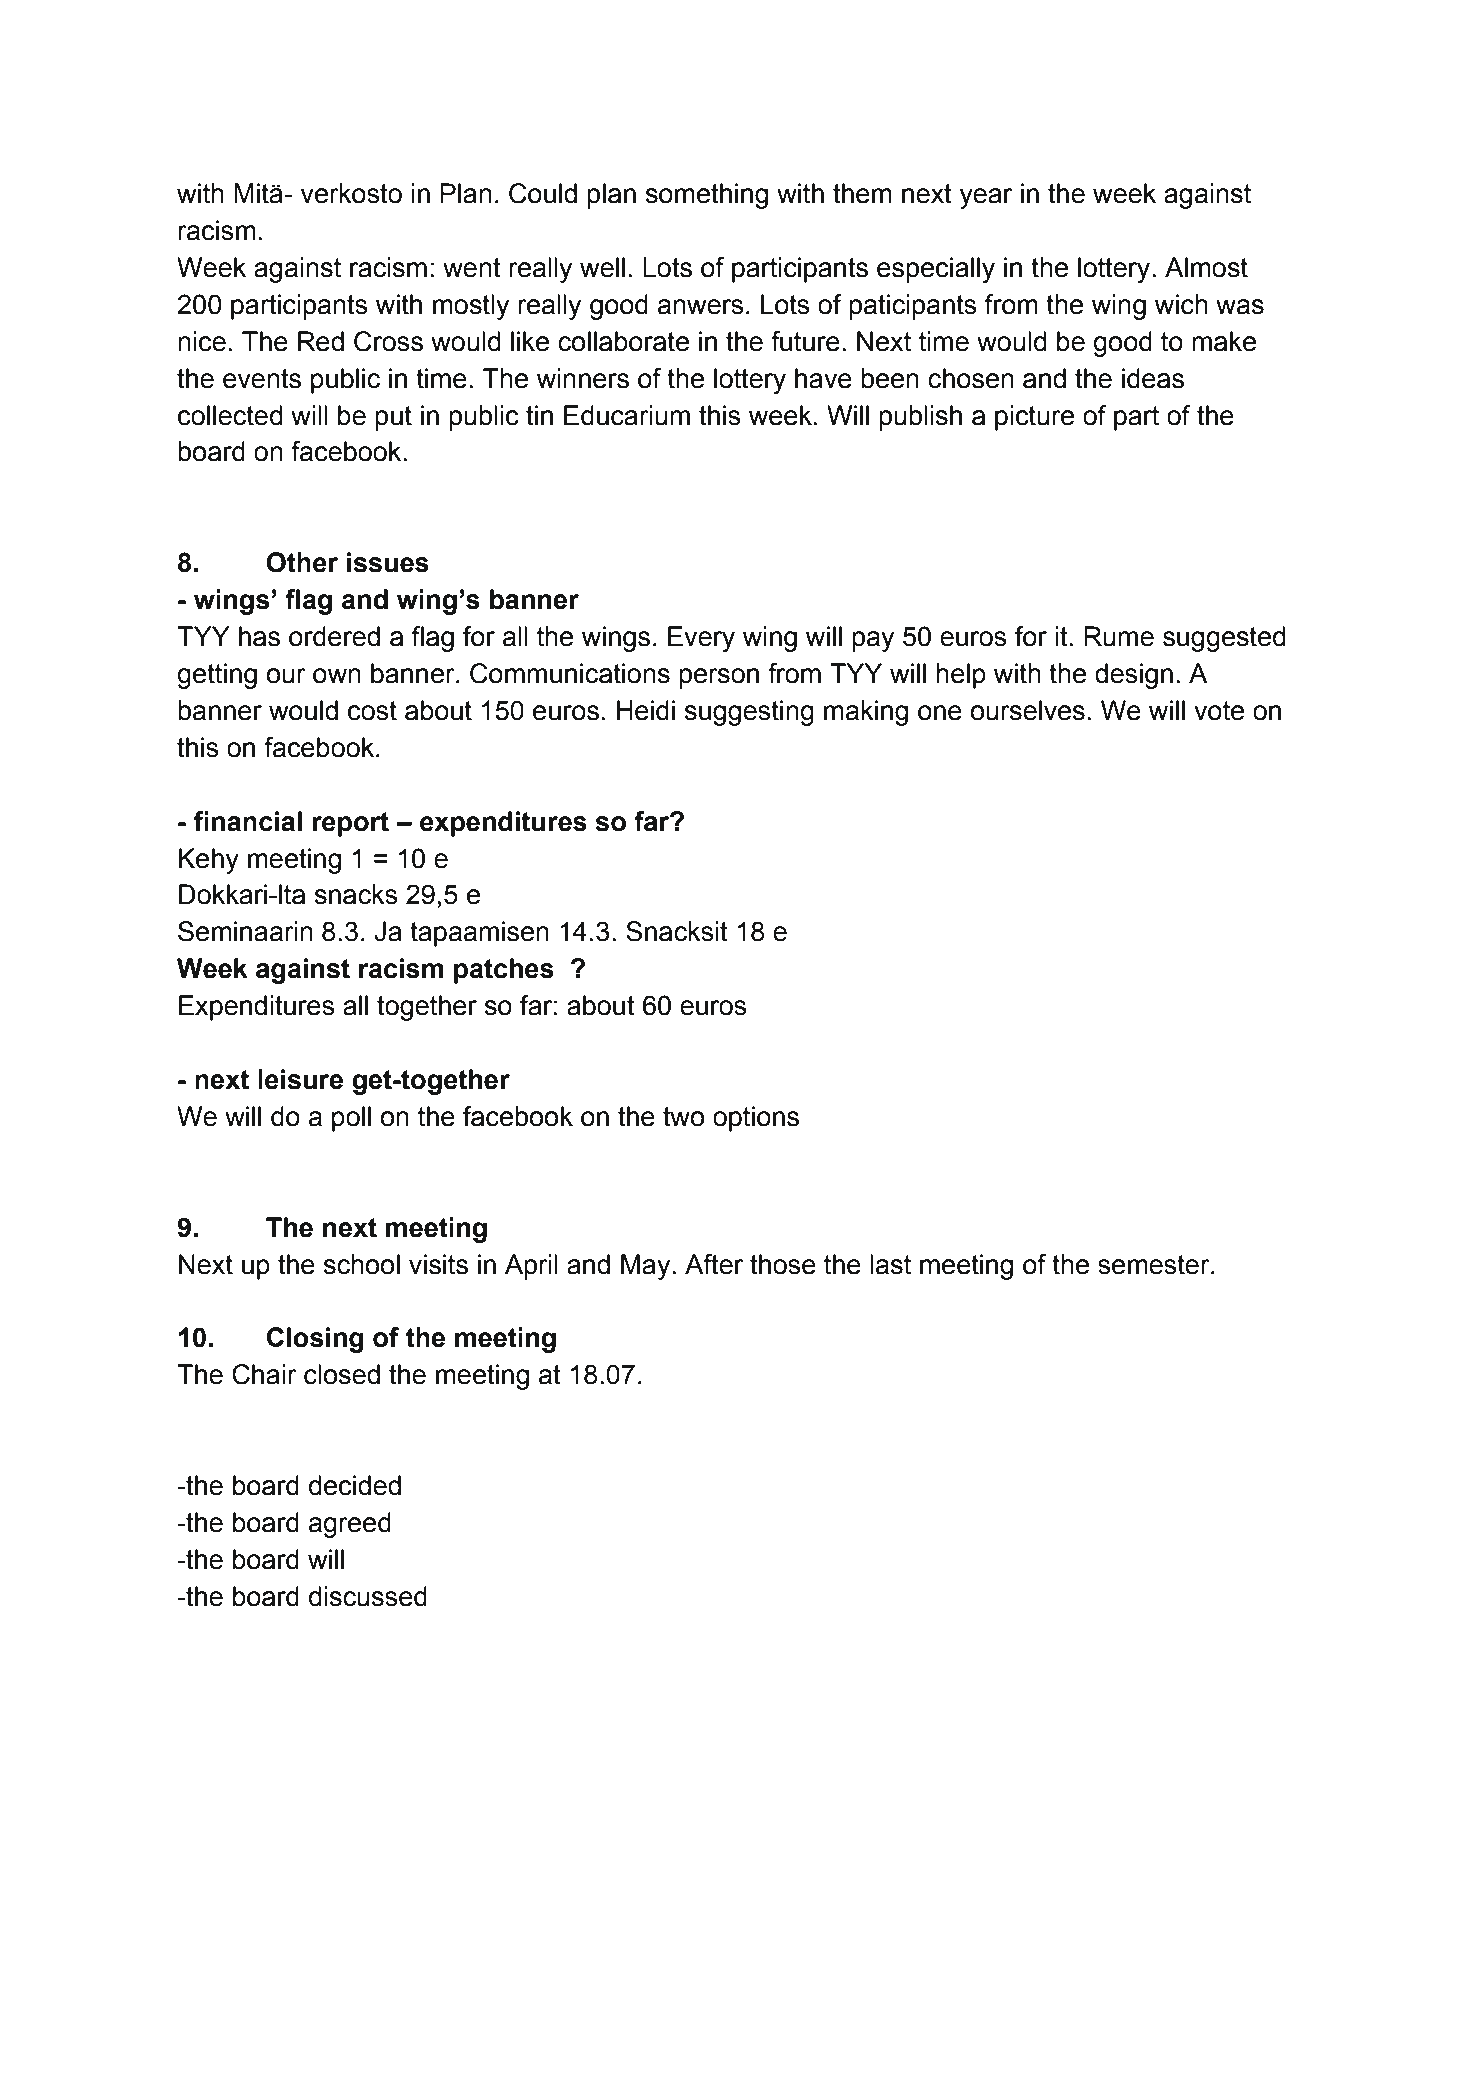  I want to click on agreed, so click(350, 1525).
